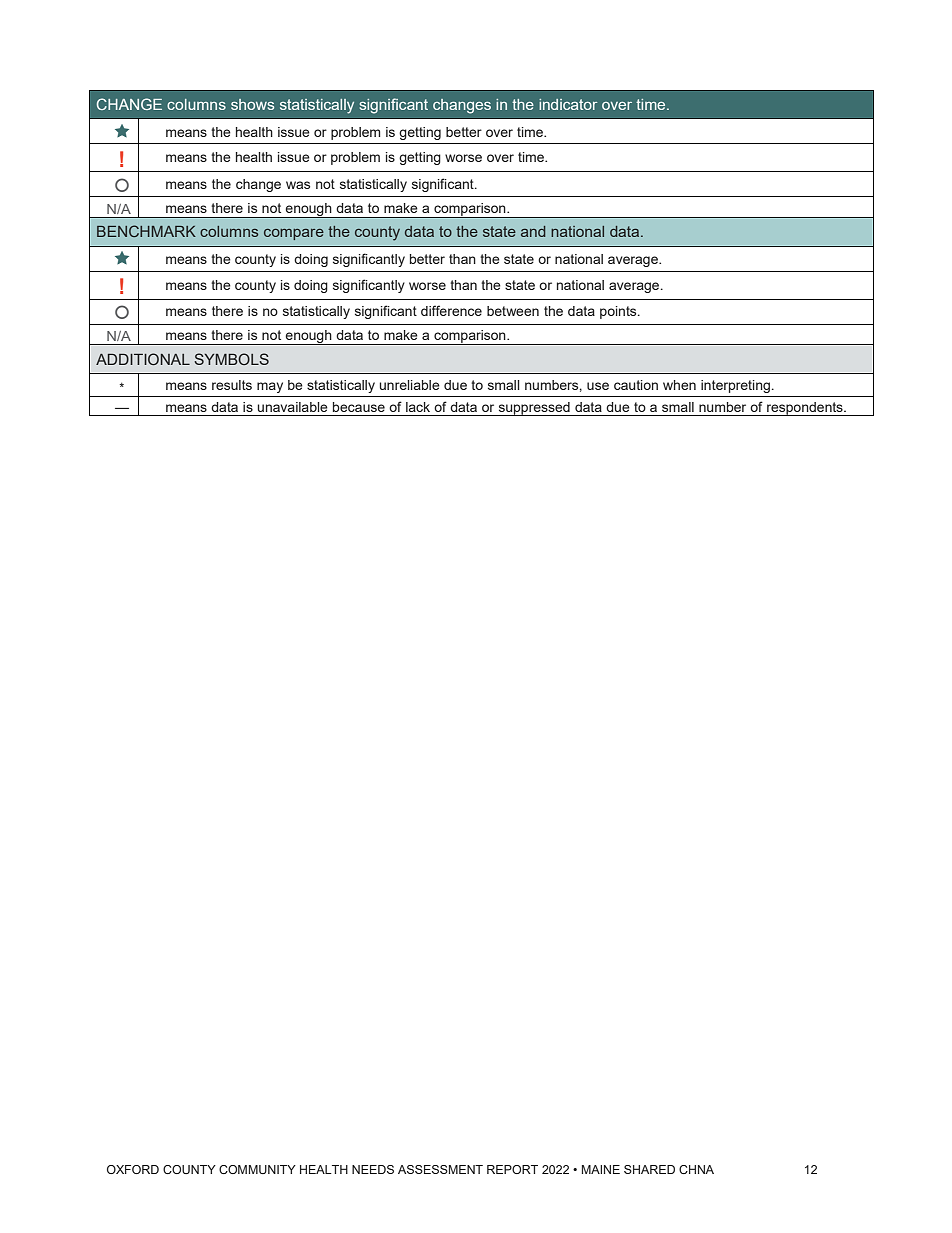 The width and height of the page is (952, 1233). What do you see at coordinates (679, 385) in the page?
I see `when` at bounding box center [679, 385].
